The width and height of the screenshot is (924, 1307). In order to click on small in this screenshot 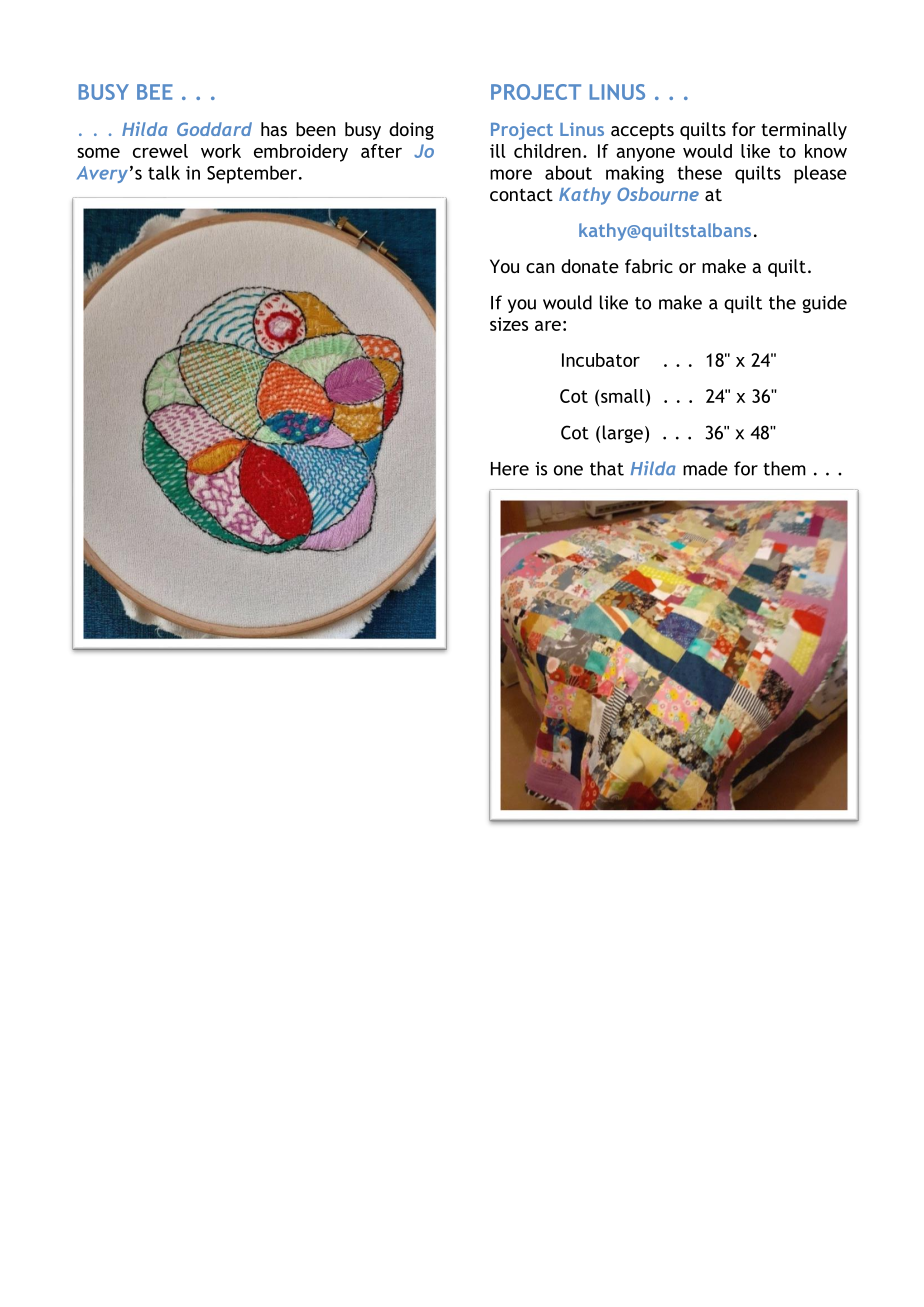, I will do `click(622, 396)`.
